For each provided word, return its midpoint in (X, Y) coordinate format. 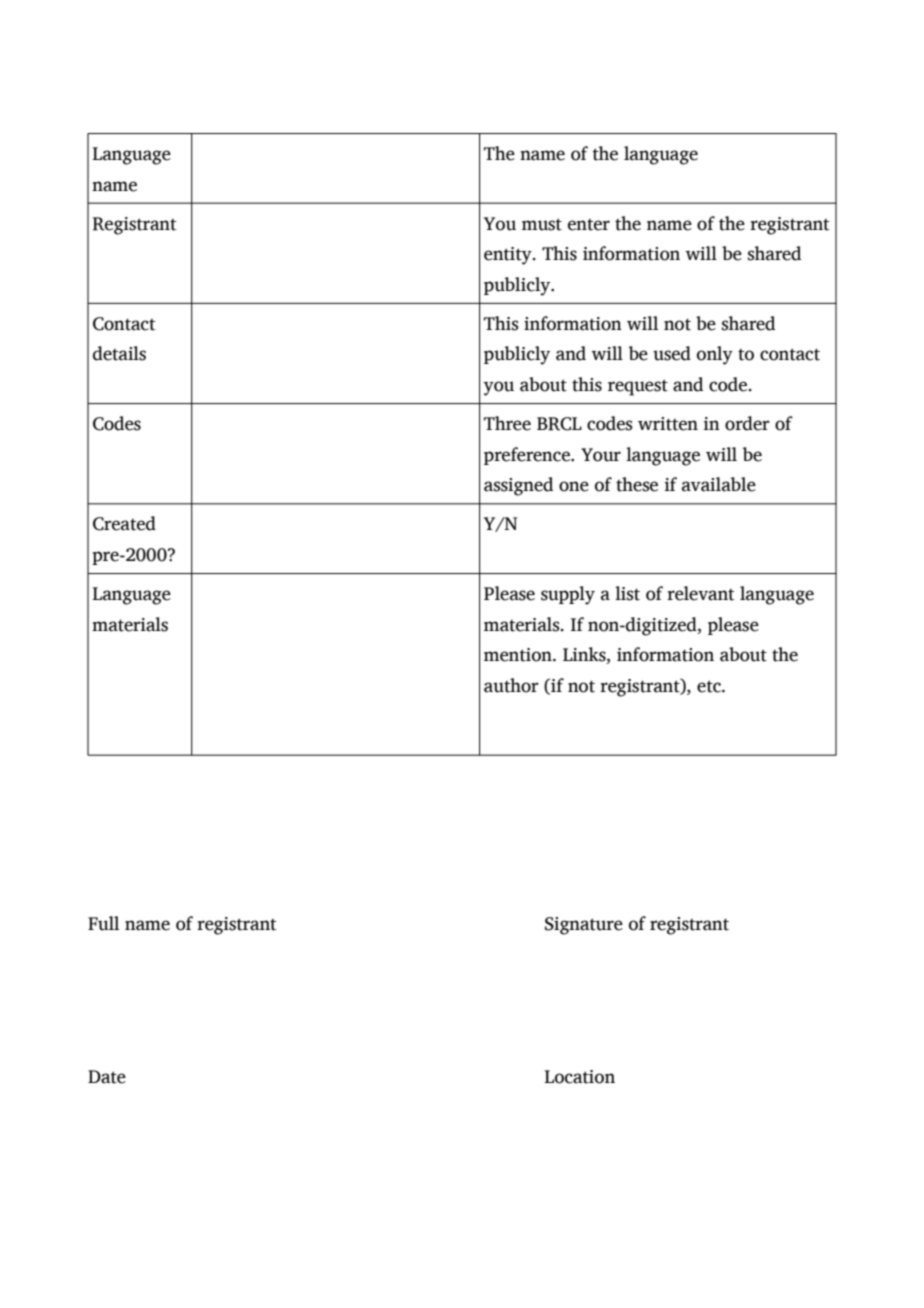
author (511, 685)
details (119, 353)
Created (124, 523)
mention (519, 655)
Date (107, 1077)
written (668, 424)
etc (710, 686)
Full (103, 923)
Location (579, 1077)
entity (509, 256)
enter (589, 225)
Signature (584, 926)
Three (507, 423)
